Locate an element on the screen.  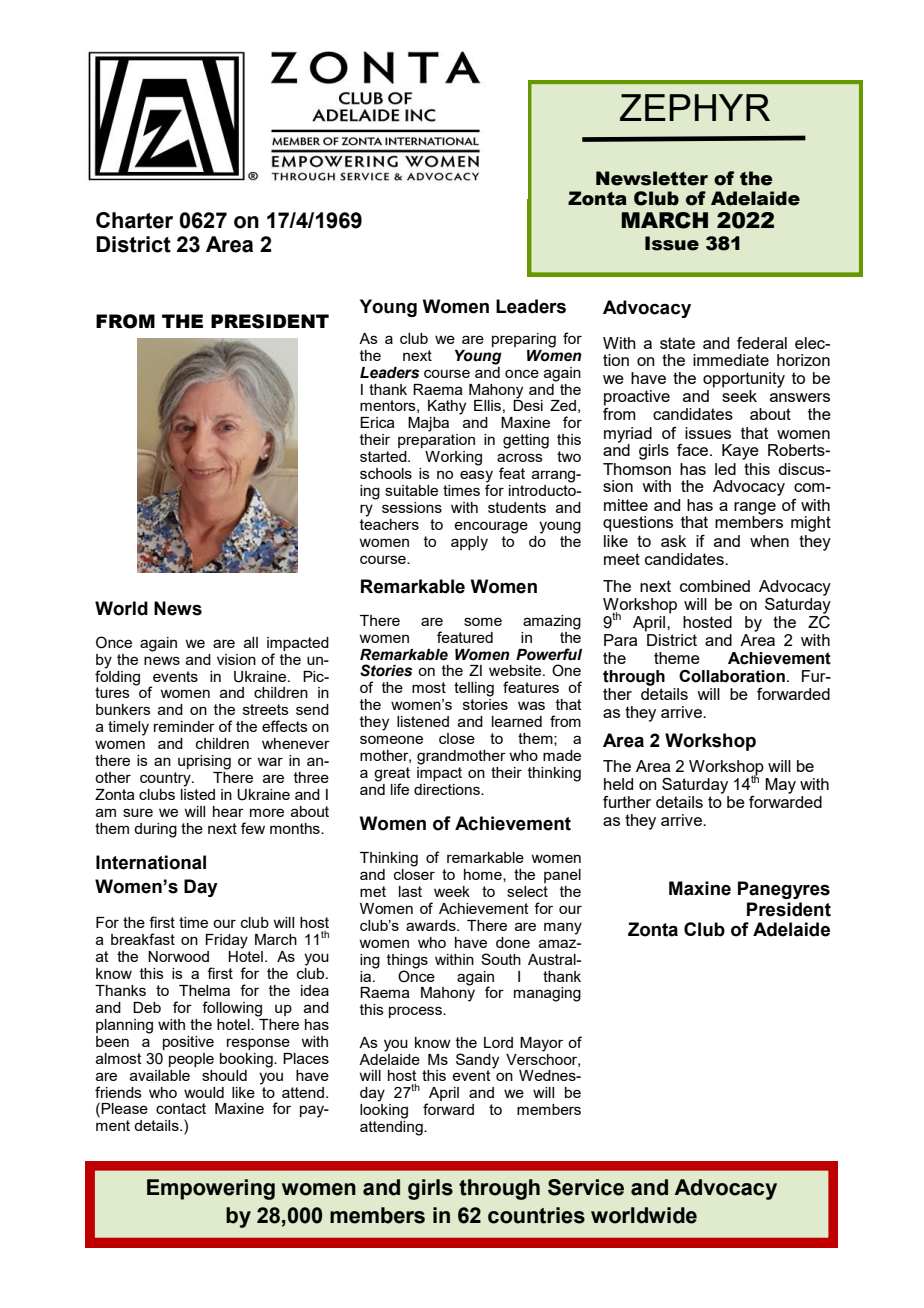
federal is located at coordinates (762, 343).
